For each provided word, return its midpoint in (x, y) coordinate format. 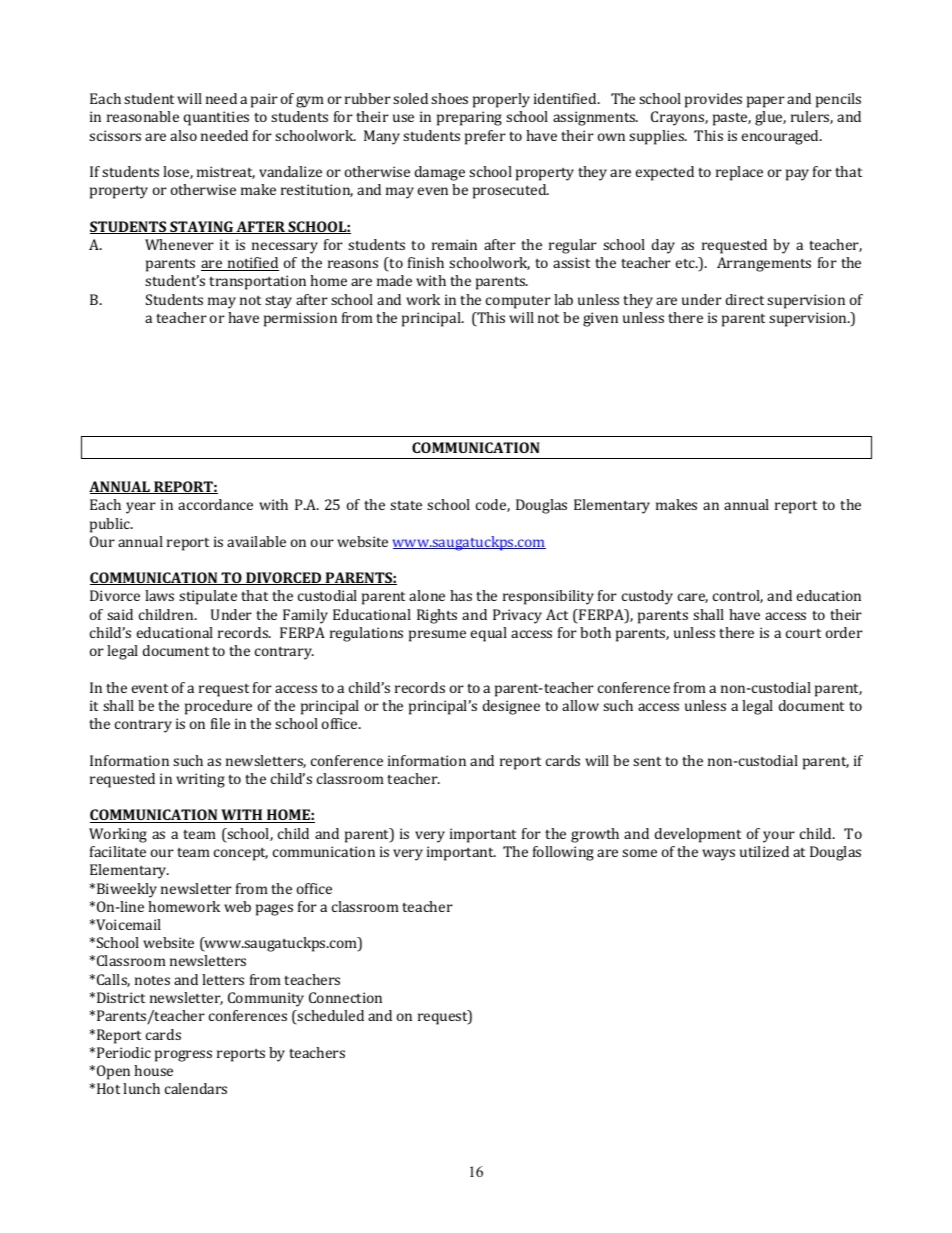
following (563, 853)
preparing (469, 118)
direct (745, 299)
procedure (218, 707)
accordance (215, 504)
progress (183, 1056)
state (406, 505)
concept (241, 854)
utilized (764, 851)
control (738, 596)
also (183, 135)
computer (518, 302)
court (803, 633)
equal (489, 634)
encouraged (782, 137)
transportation (257, 282)
